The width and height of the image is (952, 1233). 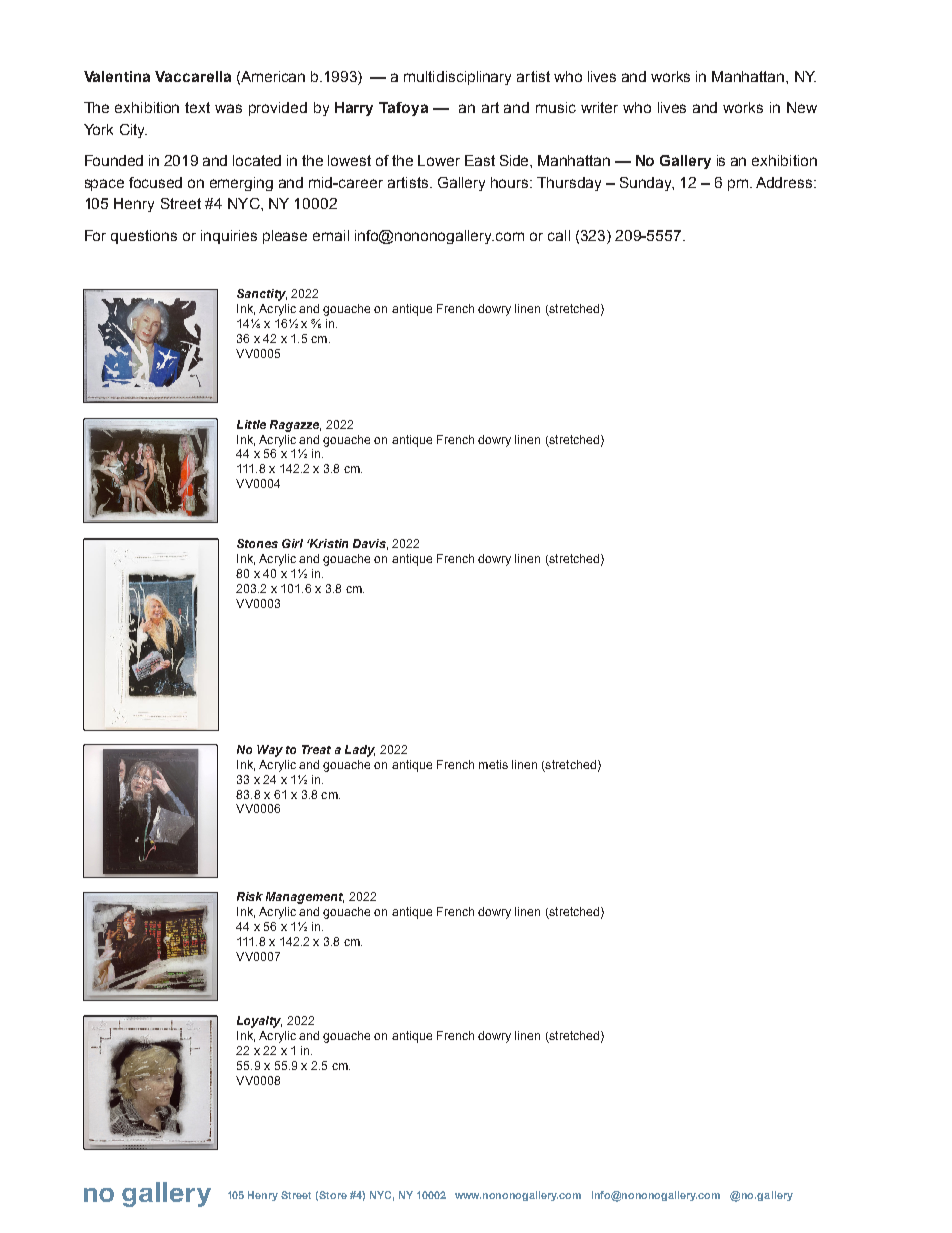 What do you see at coordinates (360, 751) in the image?
I see `Lady` at bounding box center [360, 751].
